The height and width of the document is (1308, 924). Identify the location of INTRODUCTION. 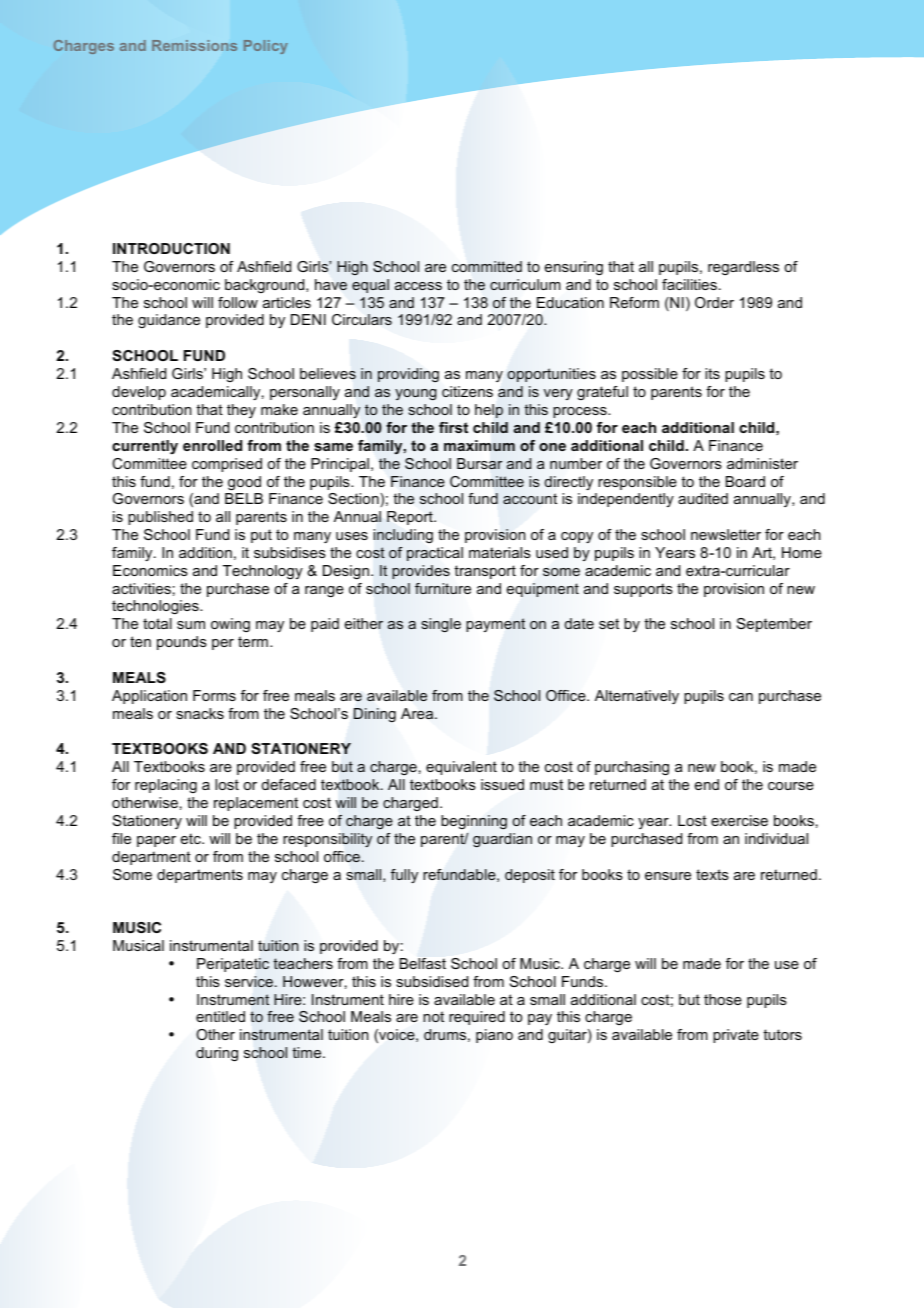
(171, 248).
